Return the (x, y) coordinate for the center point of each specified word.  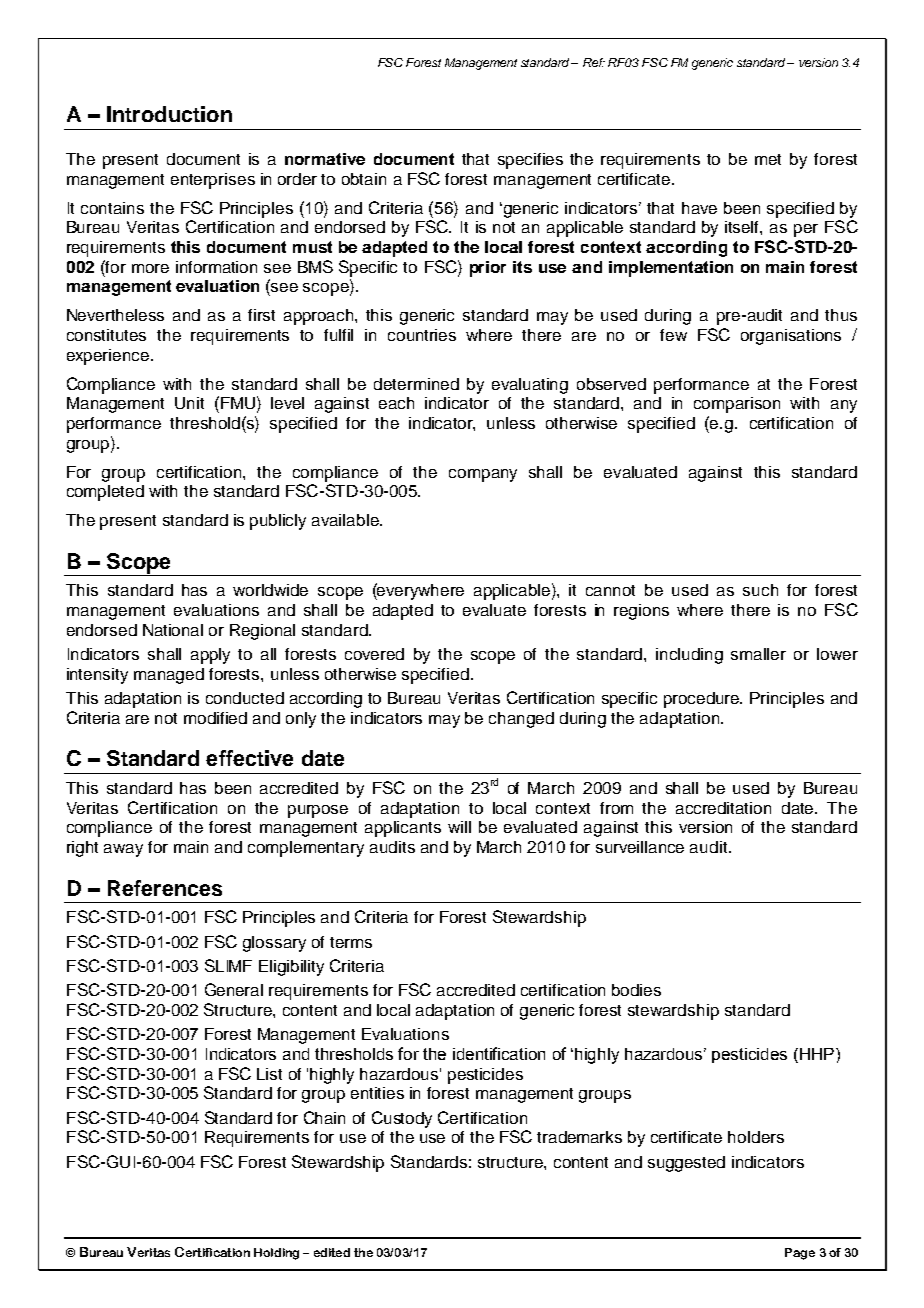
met (768, 159)
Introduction (169, 114)
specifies (530, 161)
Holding (276, 1254)
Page (800, 1254)
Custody (402, 1119)
